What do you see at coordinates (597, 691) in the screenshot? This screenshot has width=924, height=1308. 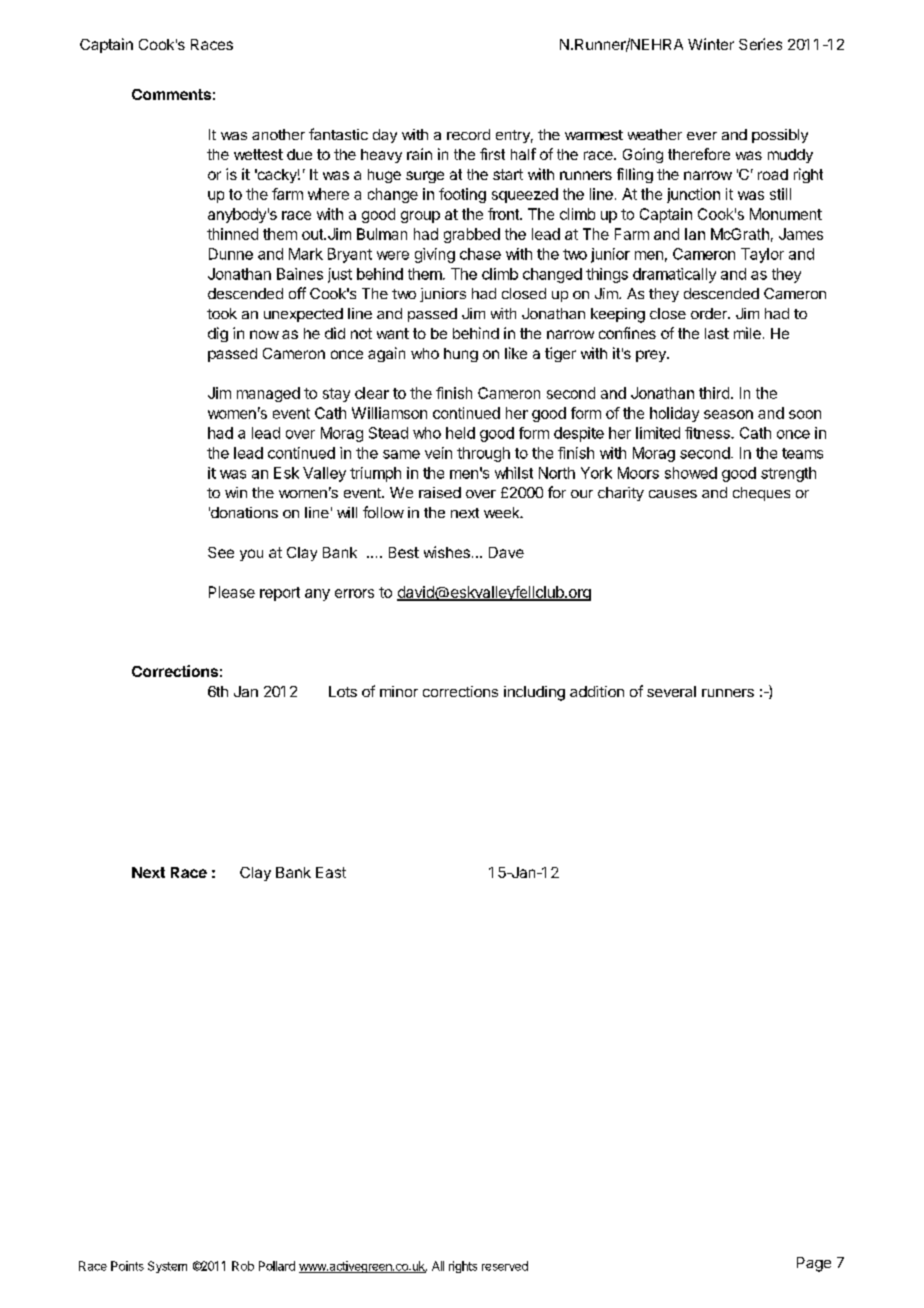 I see `addition` at bounding box center [597, 691].
